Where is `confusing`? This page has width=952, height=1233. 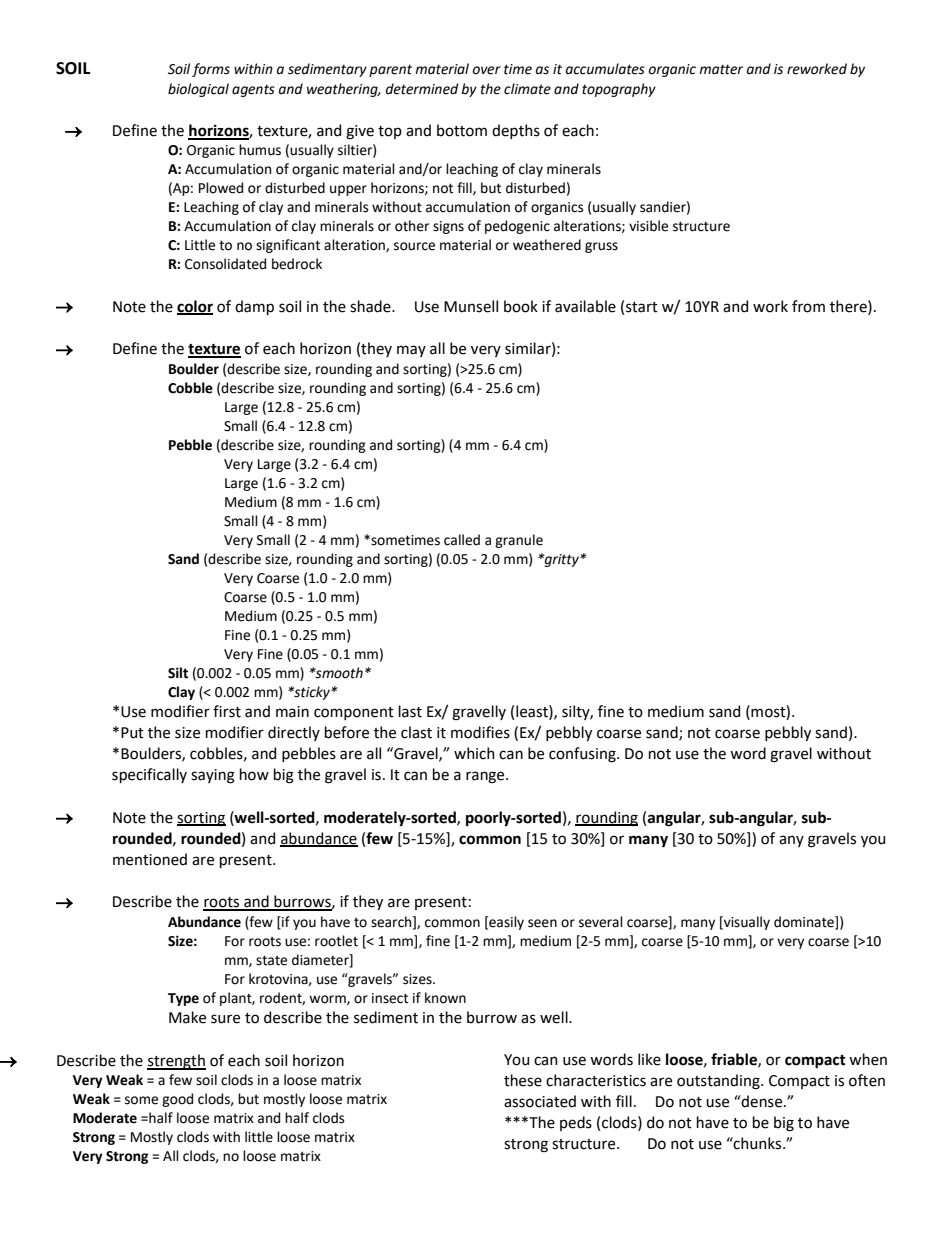 confusing is located at coordinates (583, 755).
